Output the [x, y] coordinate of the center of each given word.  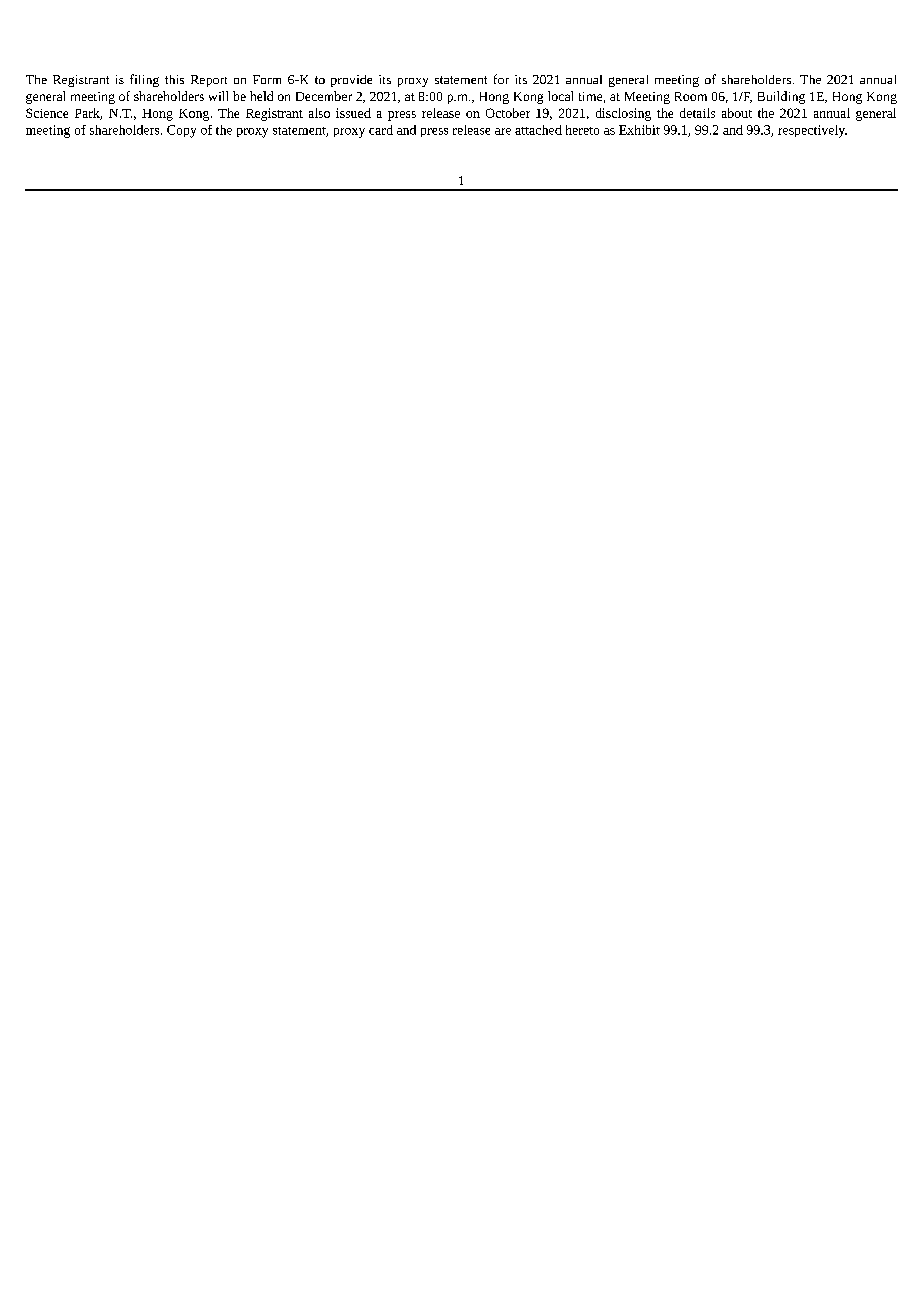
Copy [181, 131]
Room [691, 96]
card [381, 130]
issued [353, 113]
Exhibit [639, 130]
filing [144, 80]
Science [47, 113]
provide [351, 81]
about [737, 113]
